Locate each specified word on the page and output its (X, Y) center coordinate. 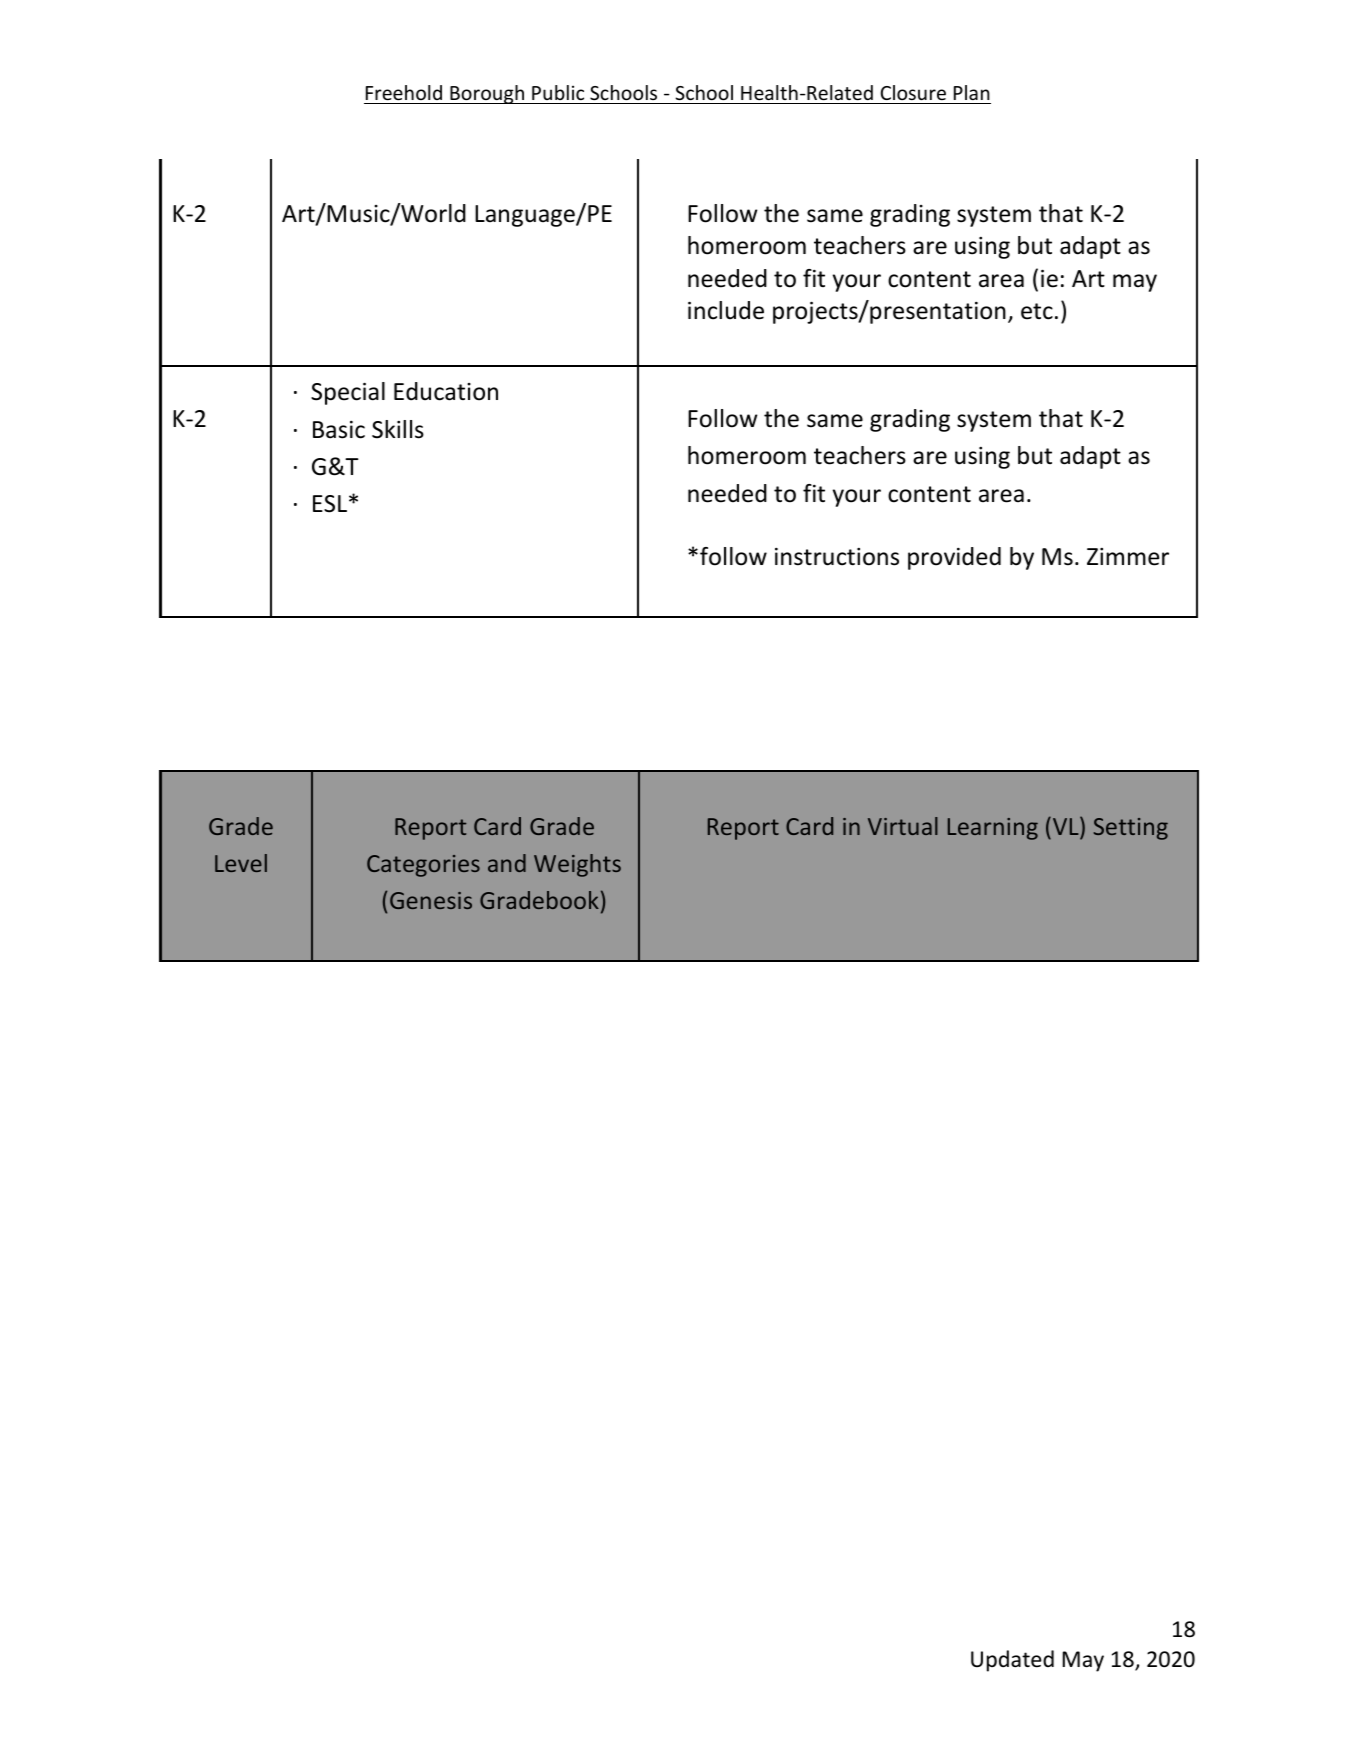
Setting (1131, 829)
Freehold (404, 92)
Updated (1012, 1661)
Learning (993, 829)
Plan (972, 92)
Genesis (431, 900)
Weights (577, 865)
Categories (423, 866)
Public (558, 92)
